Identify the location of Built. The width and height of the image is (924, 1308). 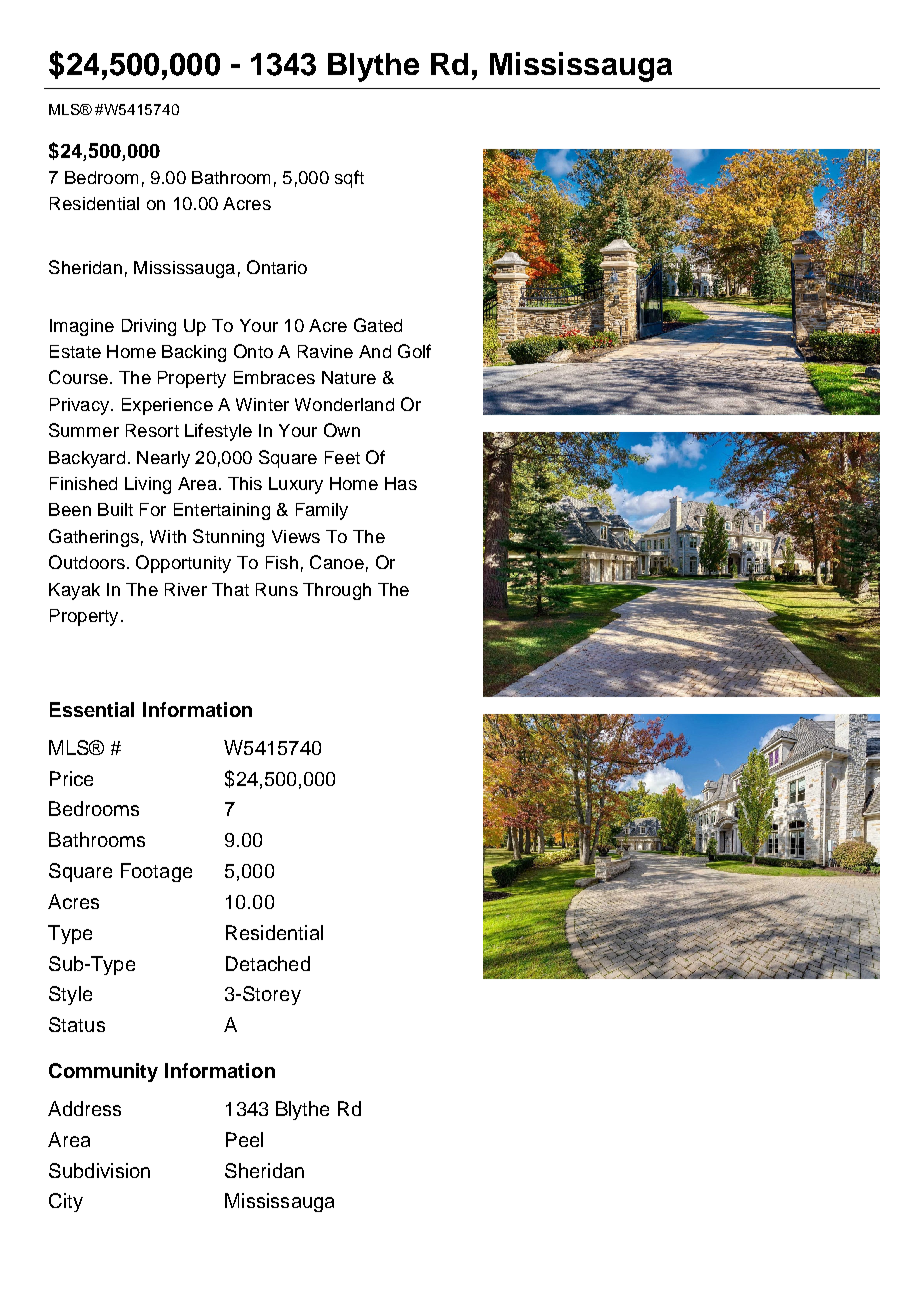
(115, 509).
